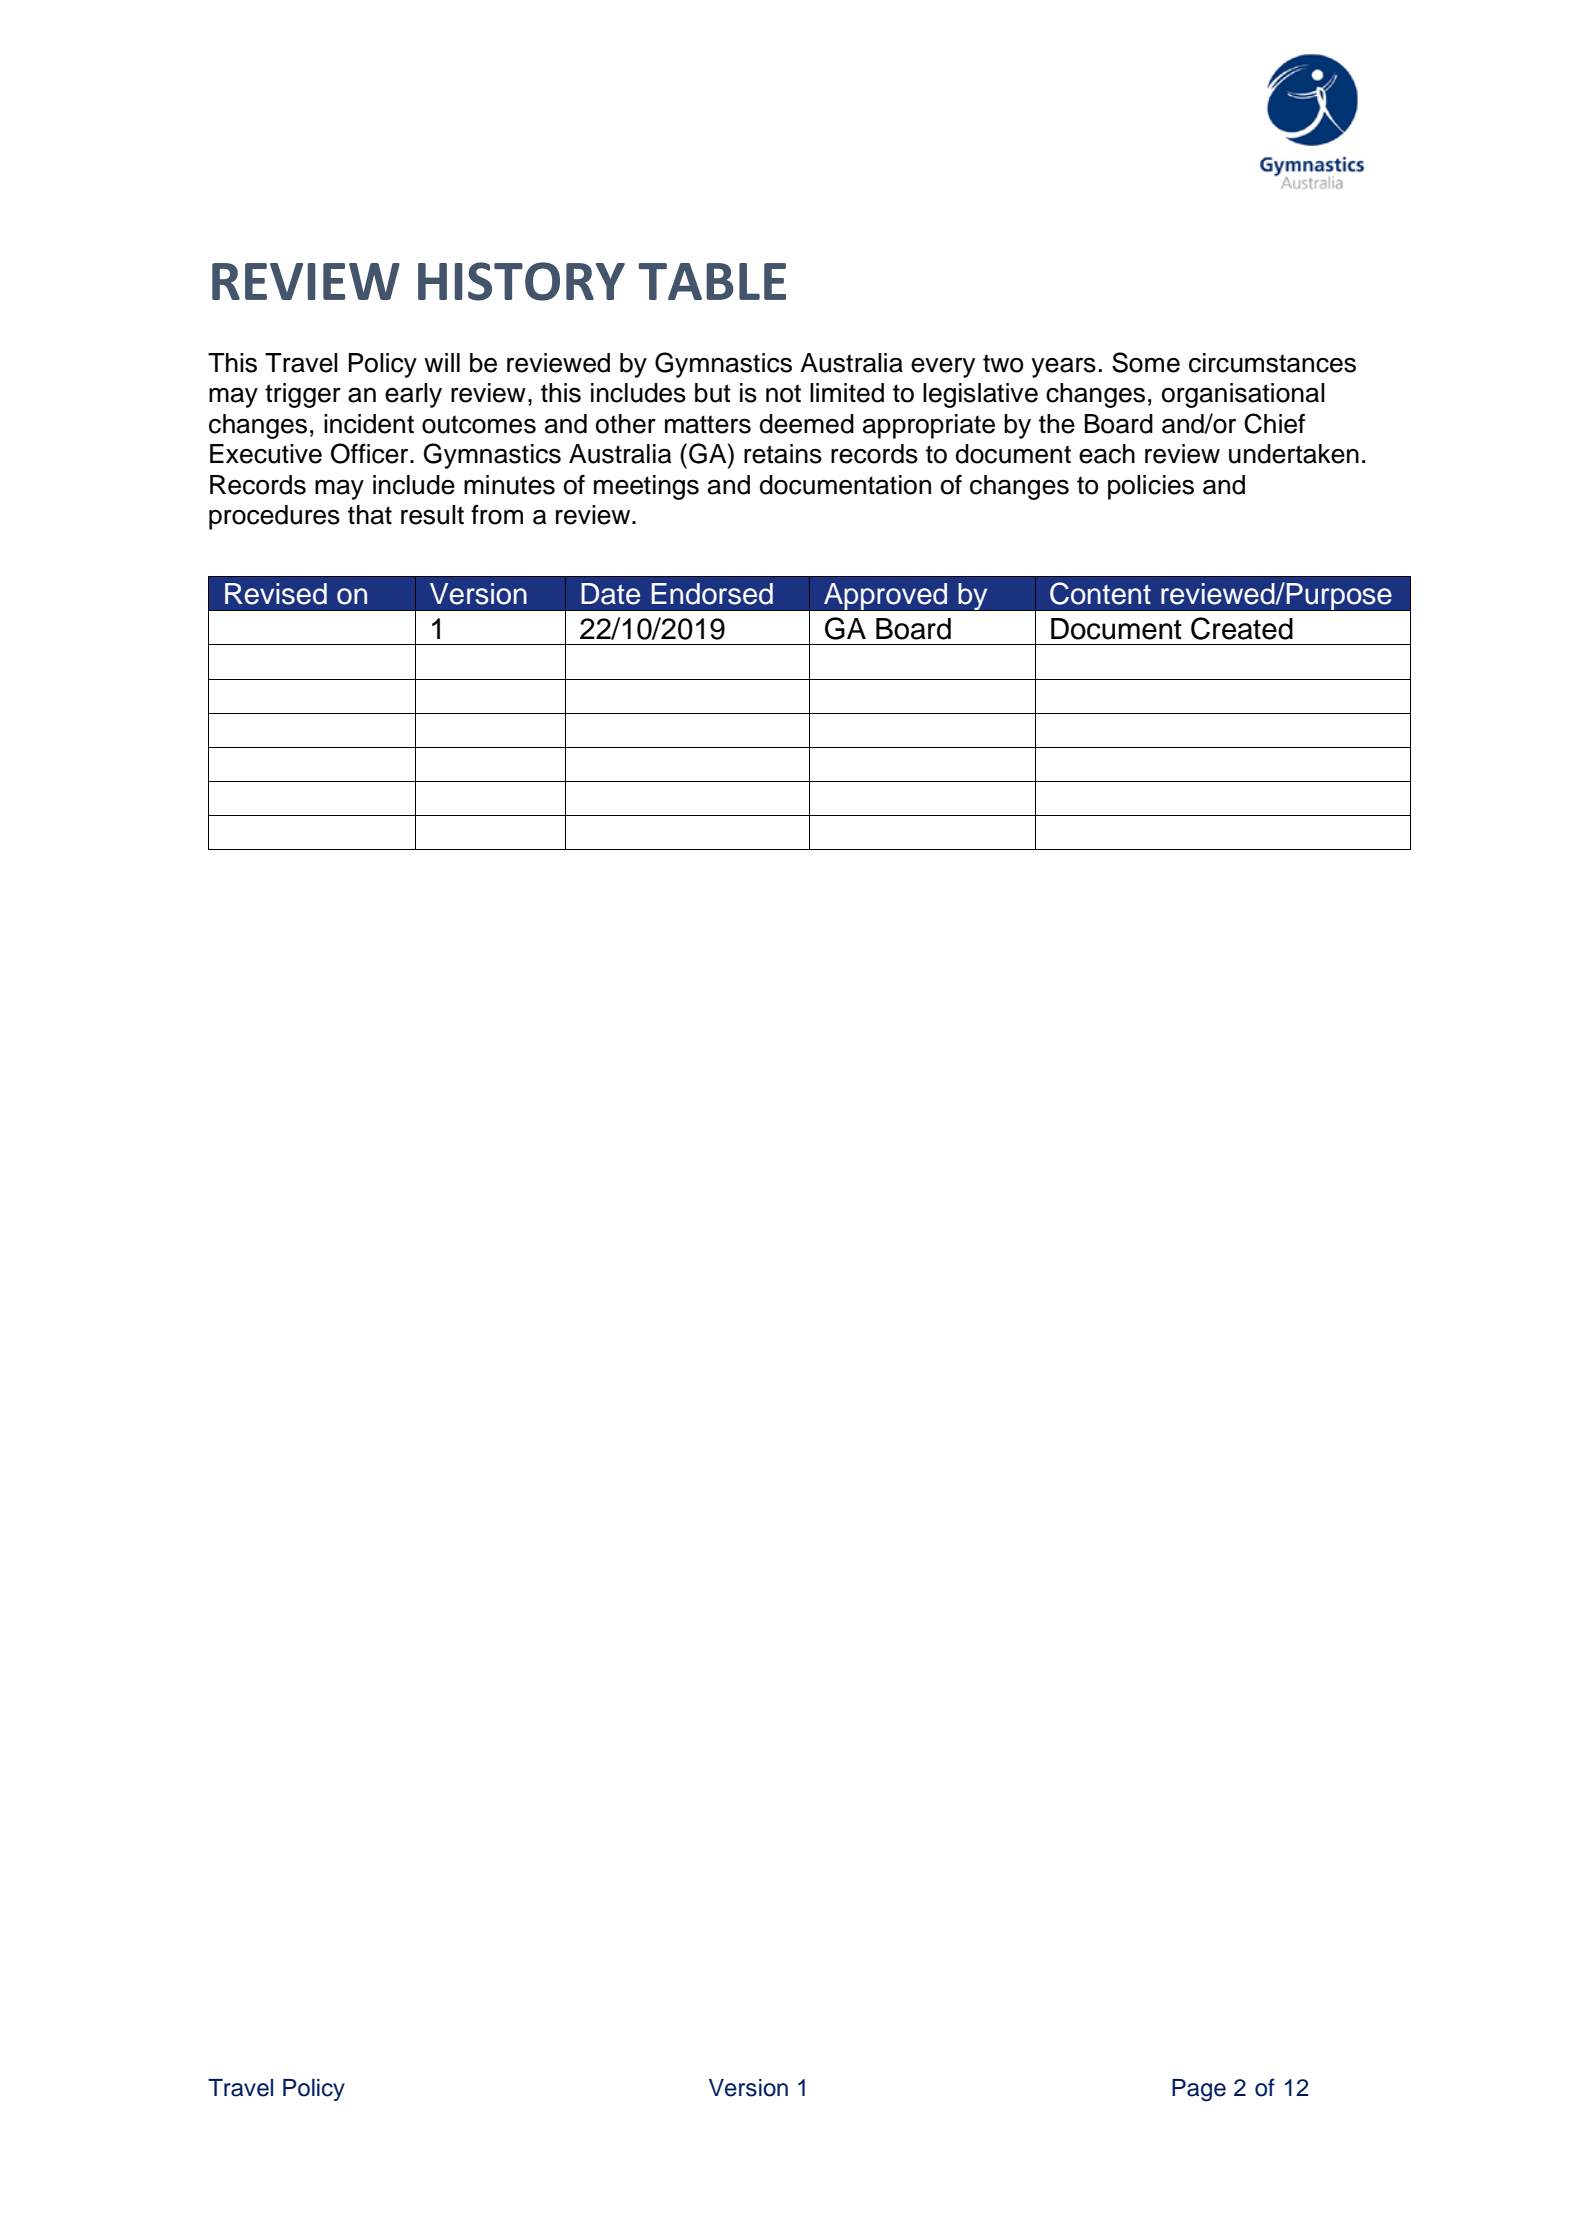 The image size is (1578, 2231). Describe the element at coordinates (497, 515) in the document. I see `from` at that location.
